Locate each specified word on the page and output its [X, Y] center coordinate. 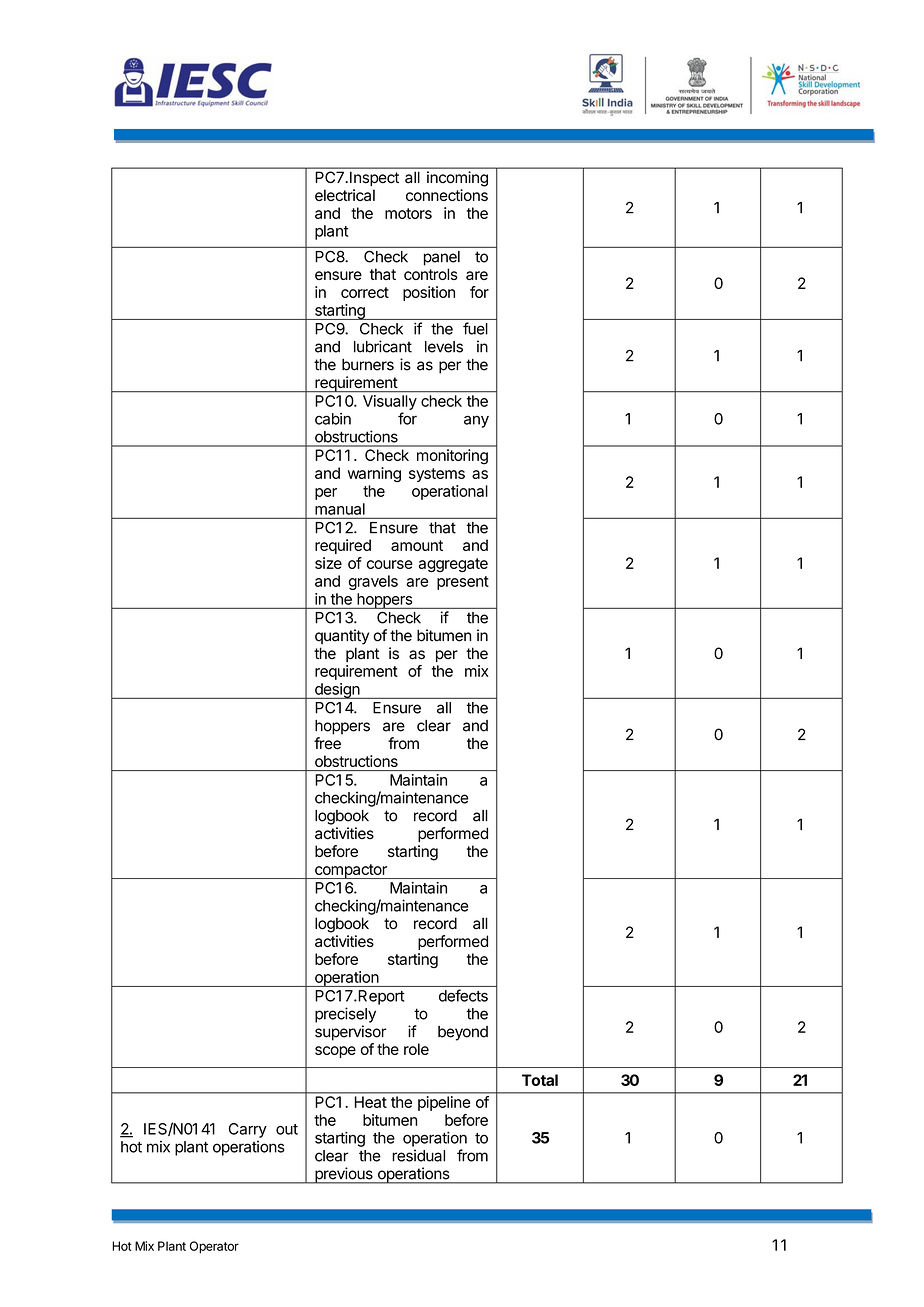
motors [408, 213]
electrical [345, 195]
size [328, 563]
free [327, 743]
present [463, 583]
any [476, 421]
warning [374, 474]
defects [463, 995]
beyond [463, 1033]
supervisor [350, 1033]
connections [447, 195]
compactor [351, 871]
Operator [214, 1247]
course [390, 564]
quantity [342, 637]
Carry [248, 1130]
